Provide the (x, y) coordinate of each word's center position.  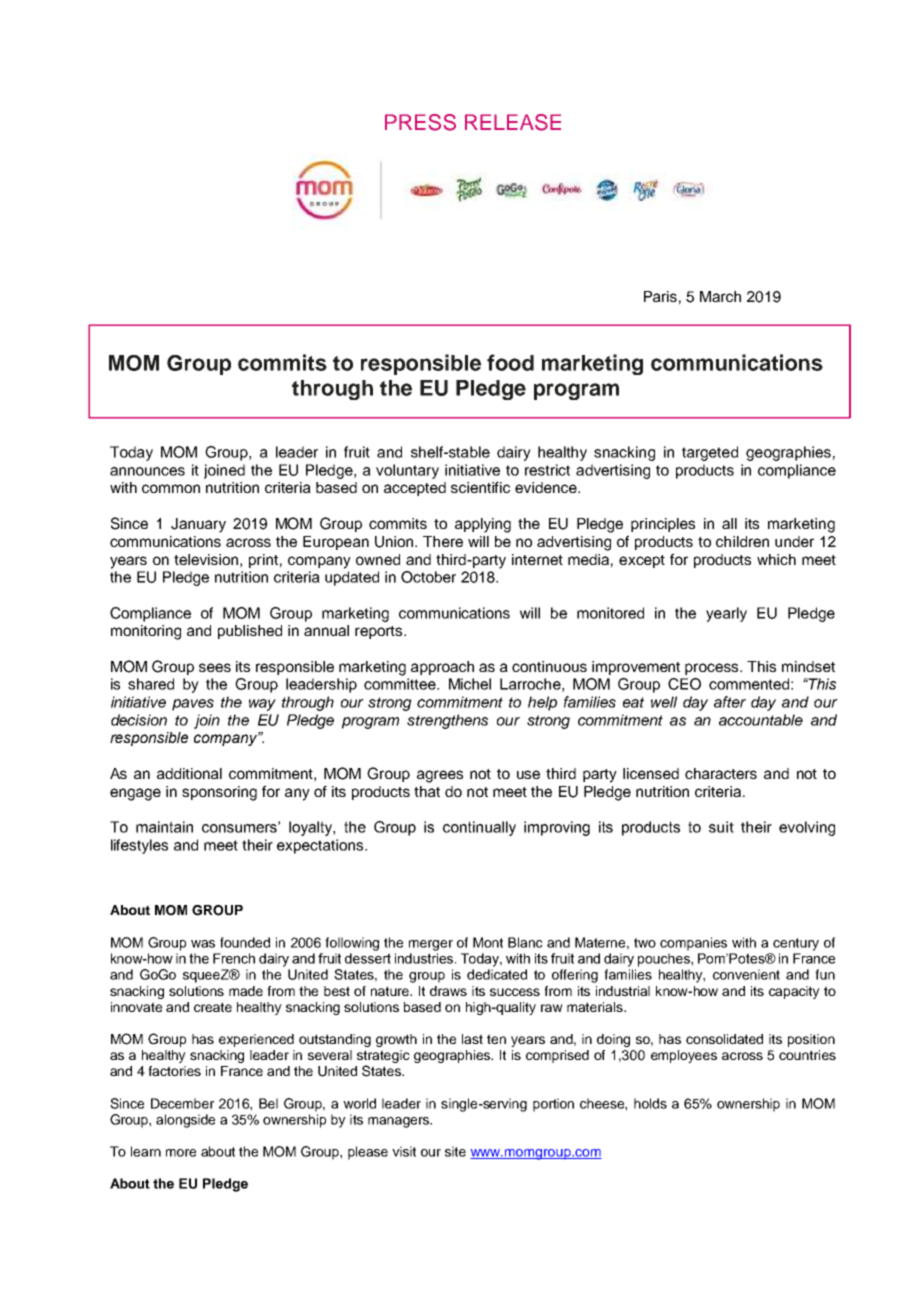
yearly (726, 614)
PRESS (420, 122)
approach (442, 668)
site (455, 1151)
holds (650, 1103)
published (250, 632)
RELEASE (513, 122)
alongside (185, 1121)
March (720, 296)
